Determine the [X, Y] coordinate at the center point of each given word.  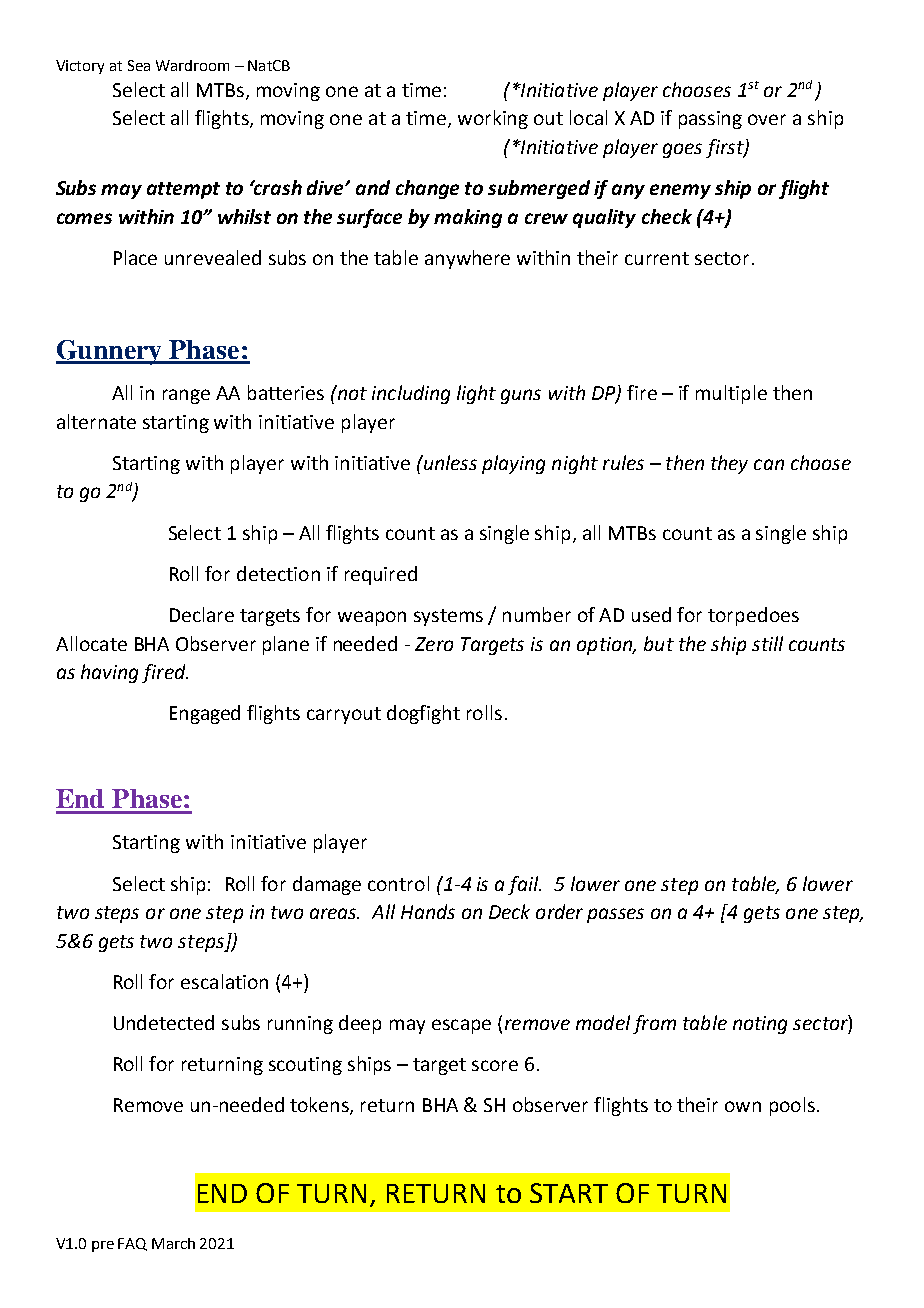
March [173, 1243]
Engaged [205, 714]
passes [615, 915]
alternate [96, 421]
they [729, 464]
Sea [139, 65]
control [398, 883]
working [493, 119]
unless [449, 462]
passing [710, 120]
